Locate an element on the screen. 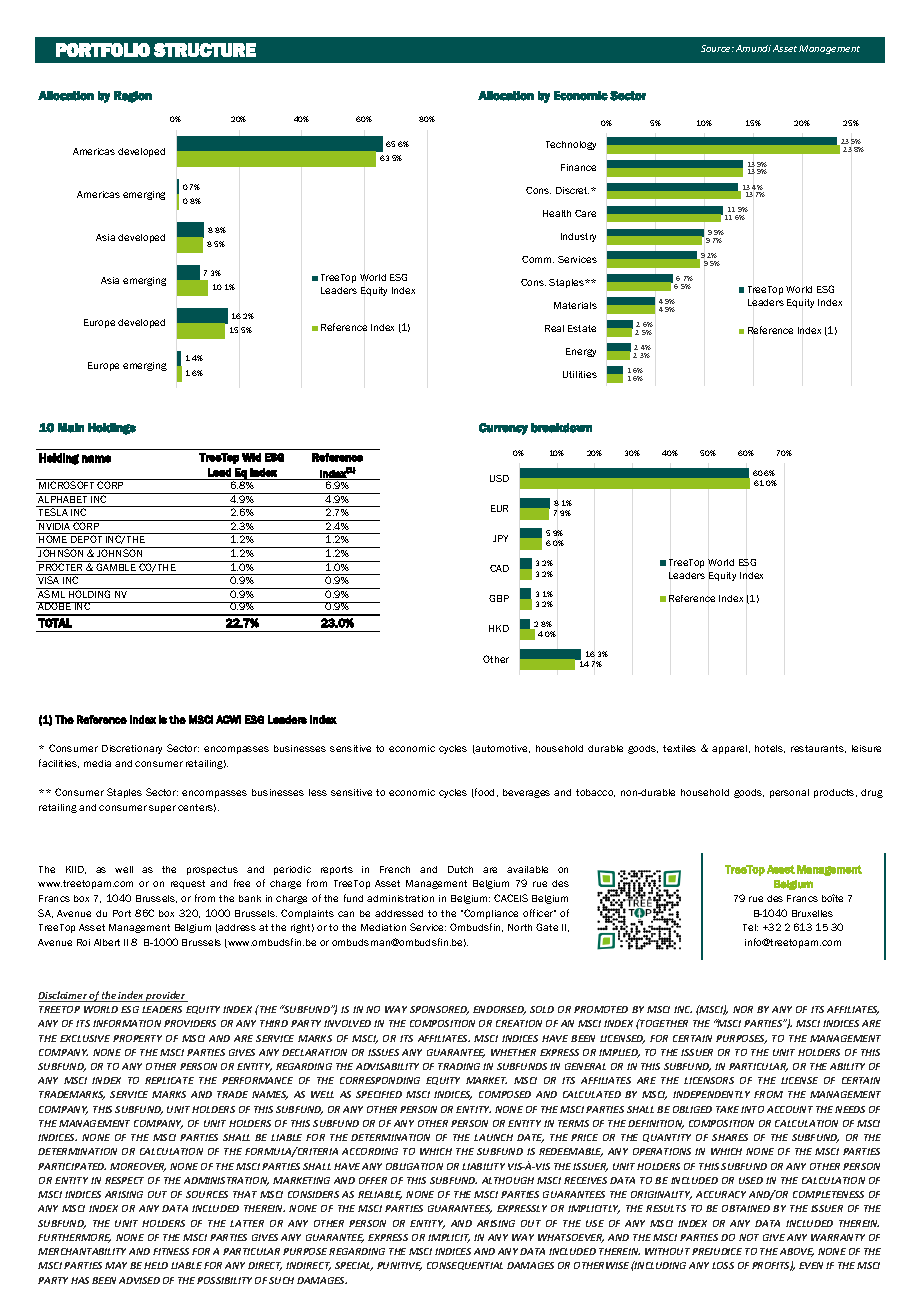 Image resolution: width=922 pixels, height=1316 pixels. Dutch is located at coordinates (460, 869).
